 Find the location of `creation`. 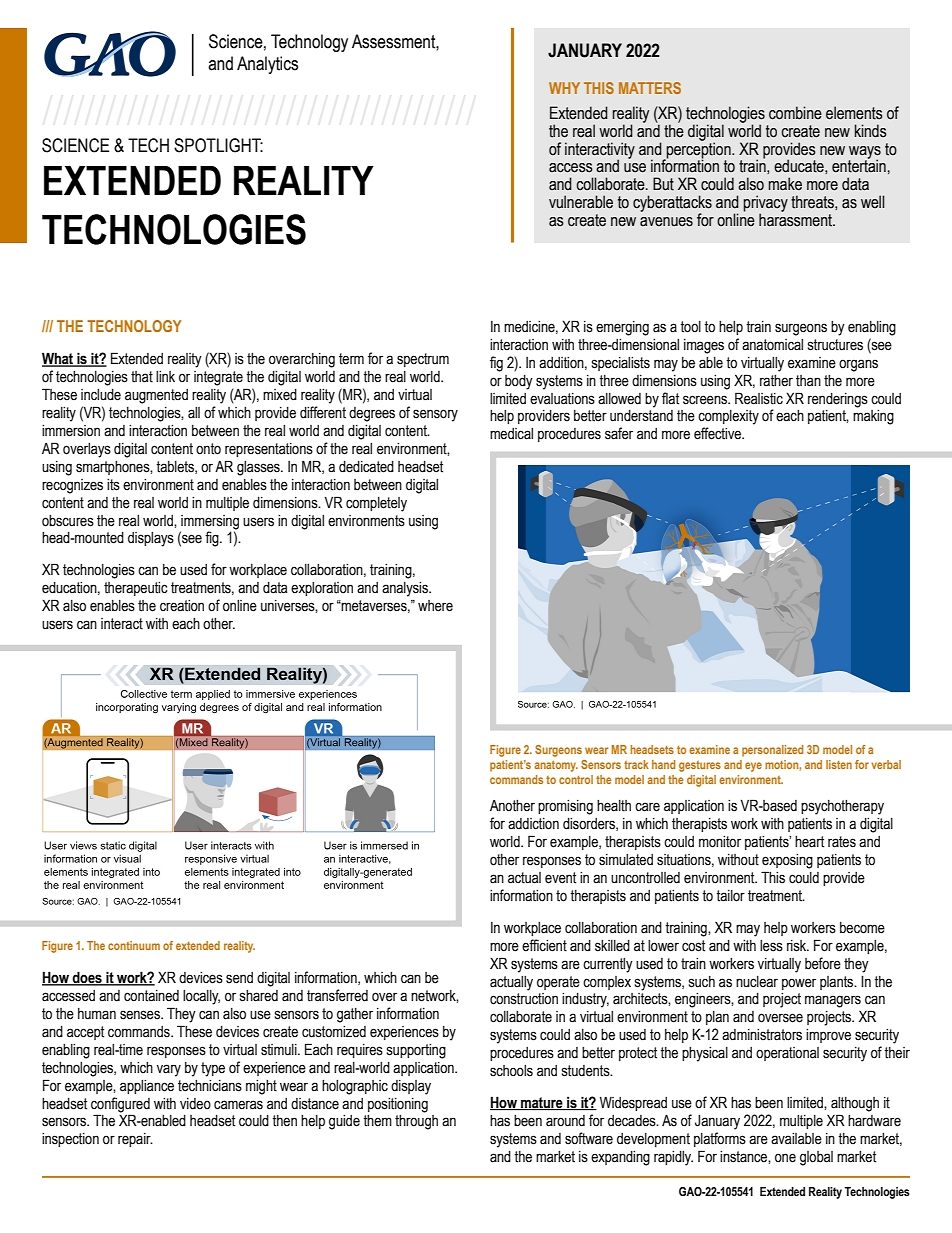

creation is located at coordinates (182, 606).
